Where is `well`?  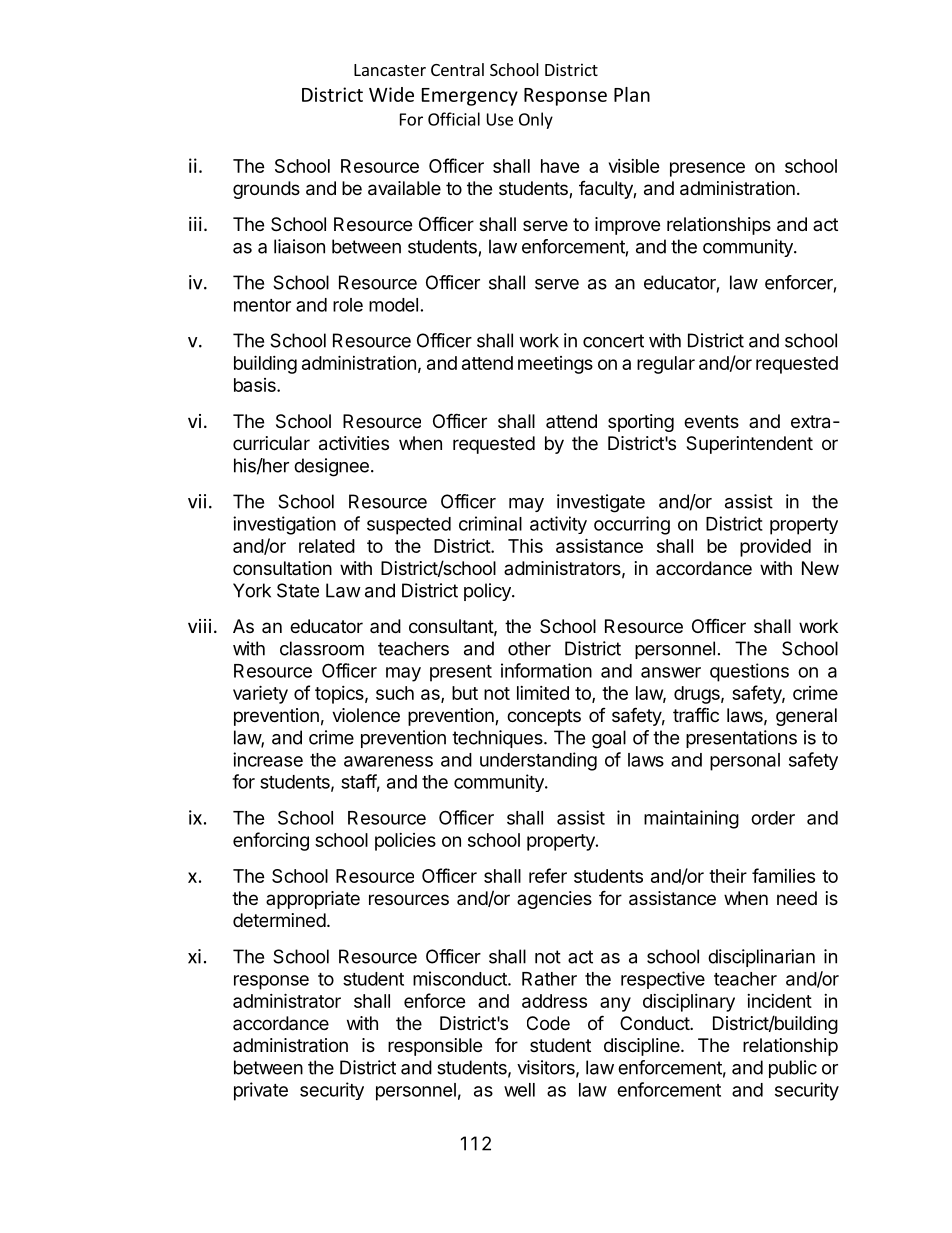 well is located at coordinates (519, 1090).
